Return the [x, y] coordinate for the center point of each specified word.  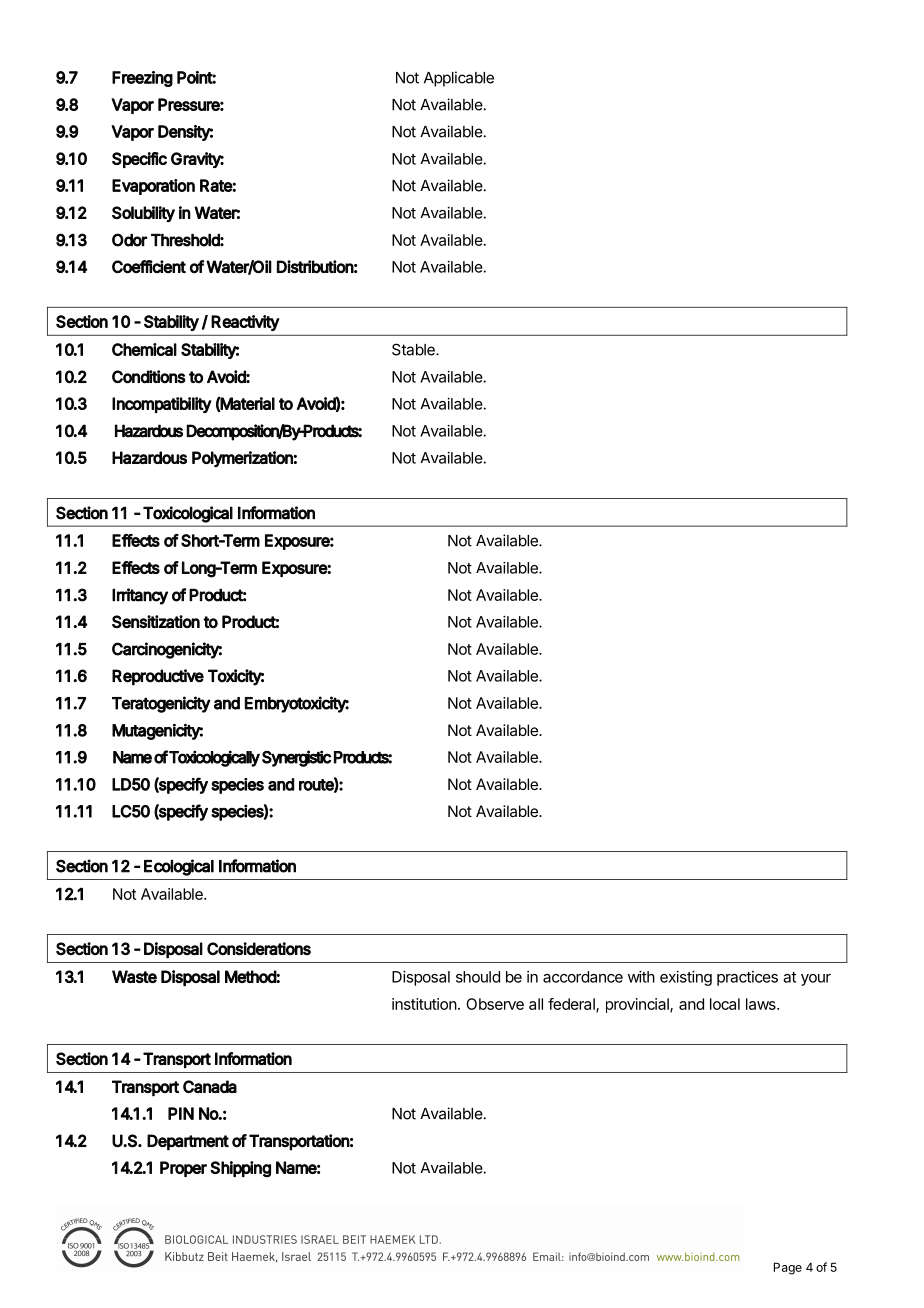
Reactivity [245, 323]
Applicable [459, 79]
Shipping [240, 1169]
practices [747, 978]
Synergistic [296, 758]
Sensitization [156, 621]
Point [196, 77]
